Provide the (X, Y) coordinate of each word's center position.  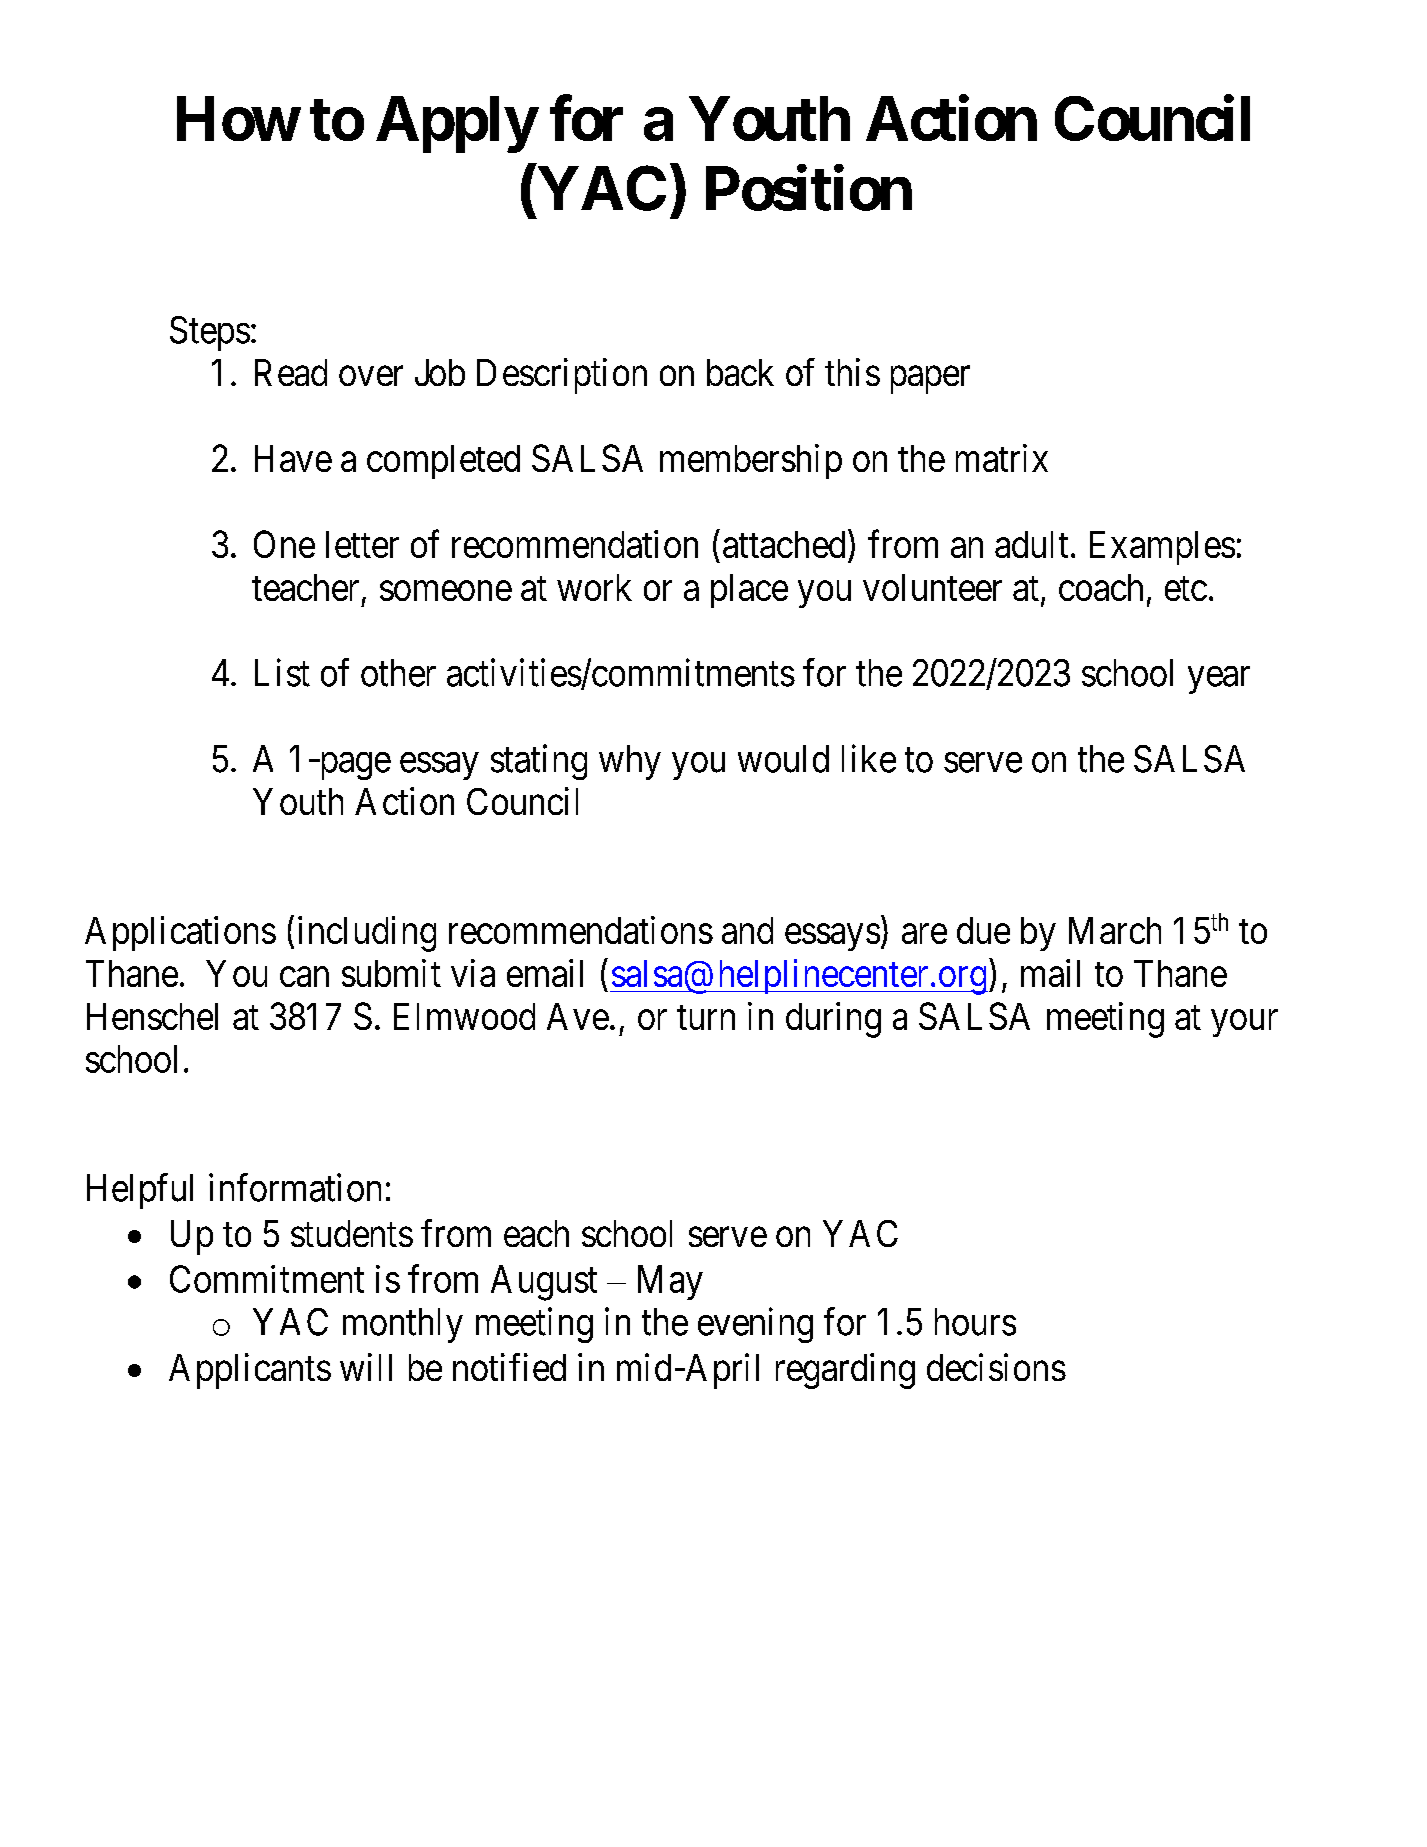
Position (809, 188)
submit (391, 973)
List (282, 672)
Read (291, 372)
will (366, 1367)
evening (755, 1325)
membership (751, 461)
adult (1031, 544)
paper (930, 380)
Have (293, 458)
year (1219, 680)
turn (706, 1018)
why (630, 762)
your (1244, 1023)
